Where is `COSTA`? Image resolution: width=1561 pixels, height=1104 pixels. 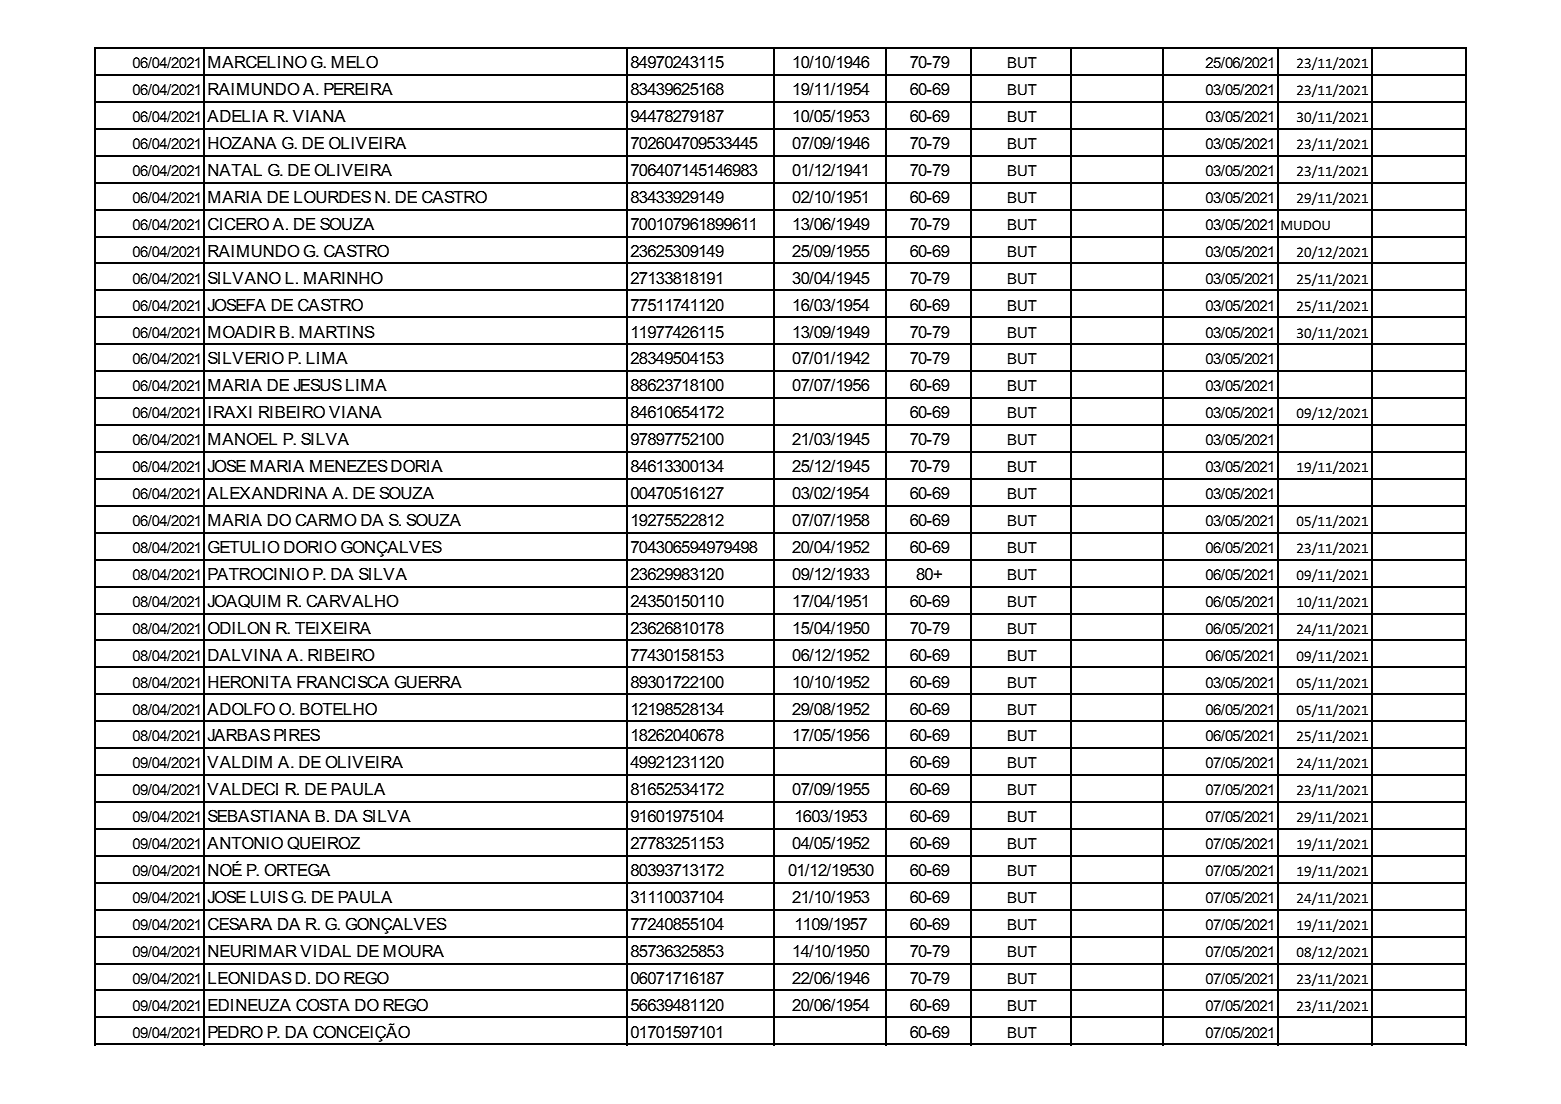 COSTA is located at coordinates (323, 1005).
